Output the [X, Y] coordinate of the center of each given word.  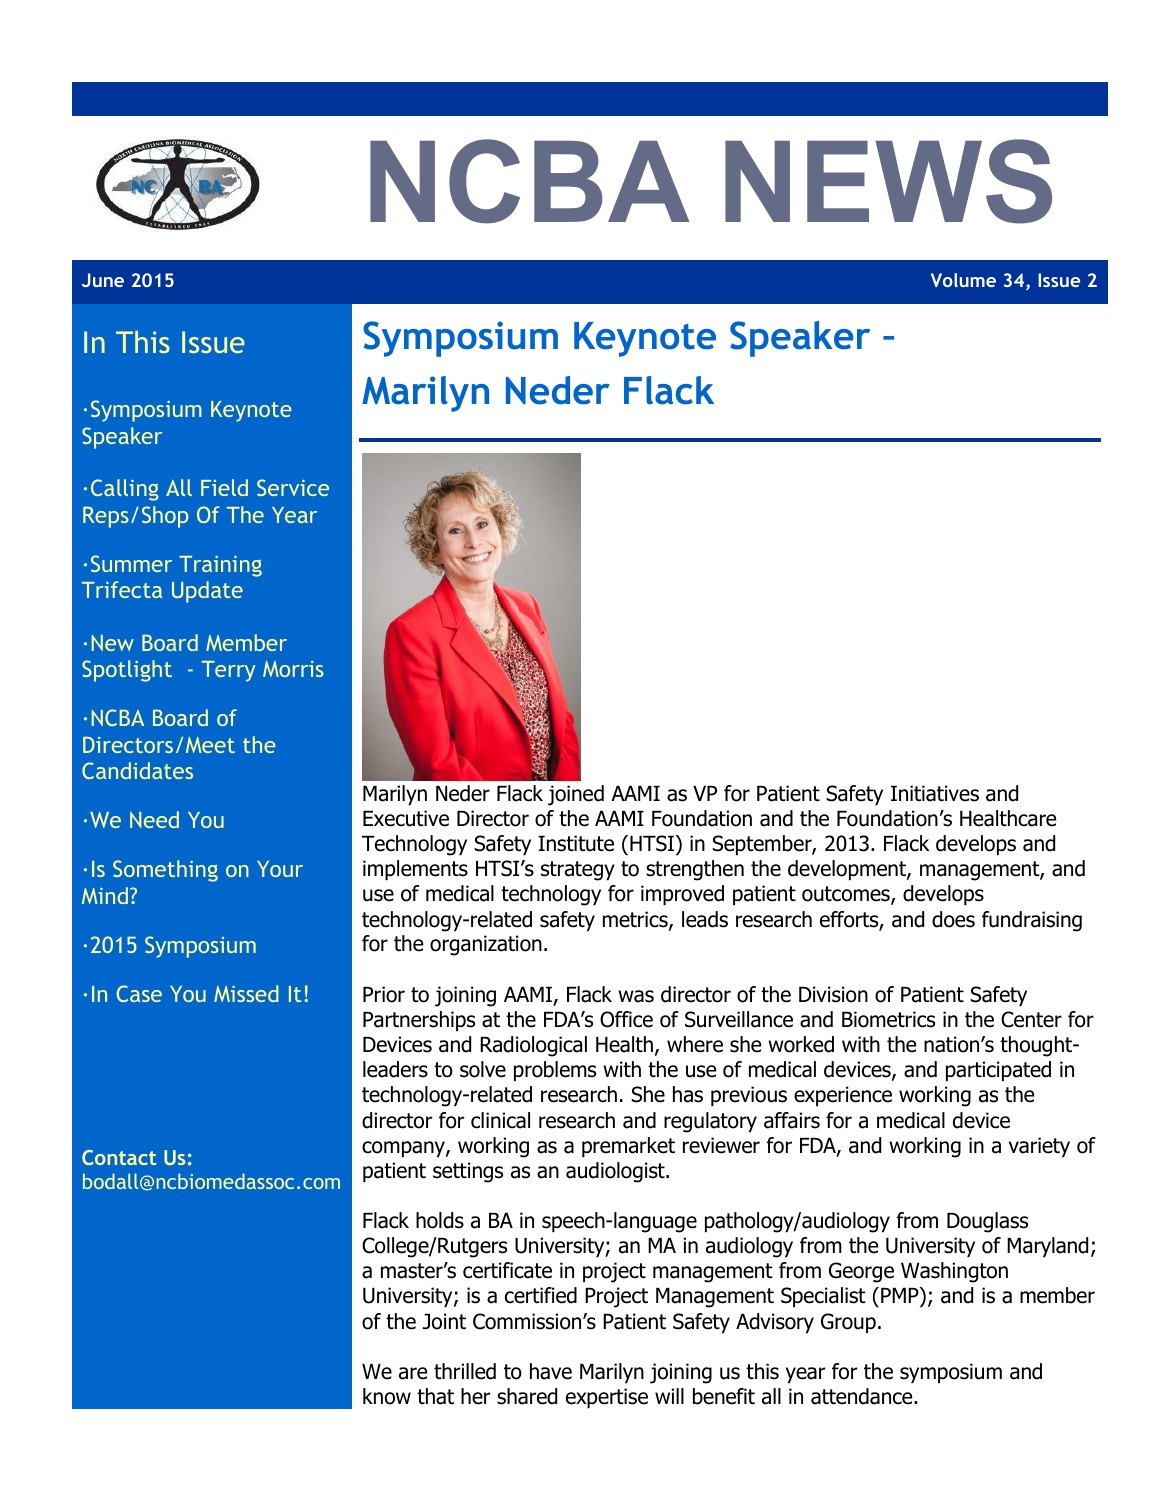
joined [576, 795]
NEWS [888, 181]
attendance [863, 1396]
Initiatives [935, 793]
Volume [963, 280]
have [551, 1371]
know [387, 1396]
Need [154, 819]
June [103, 280]
